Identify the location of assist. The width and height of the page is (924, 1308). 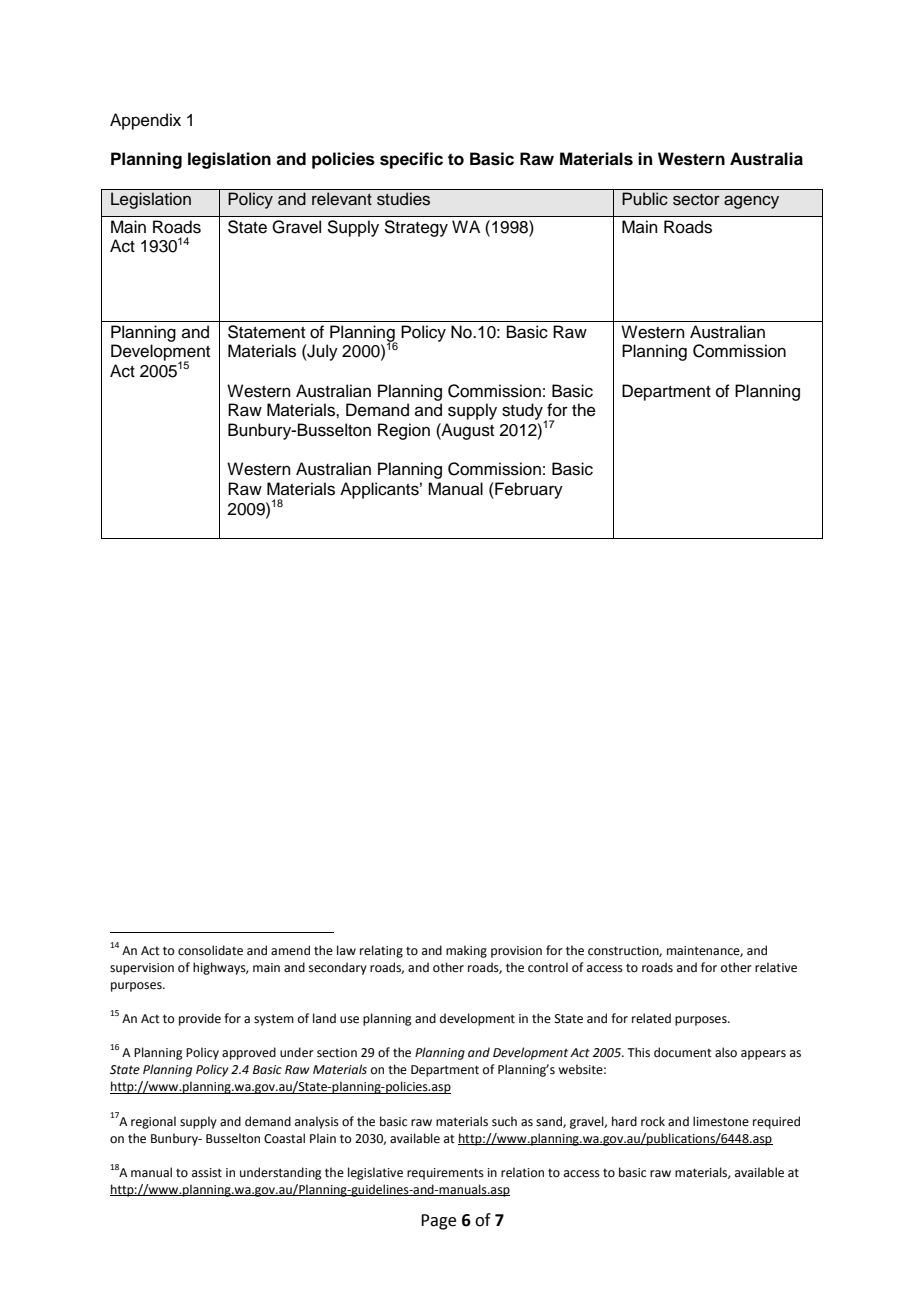
(207, 1173).
